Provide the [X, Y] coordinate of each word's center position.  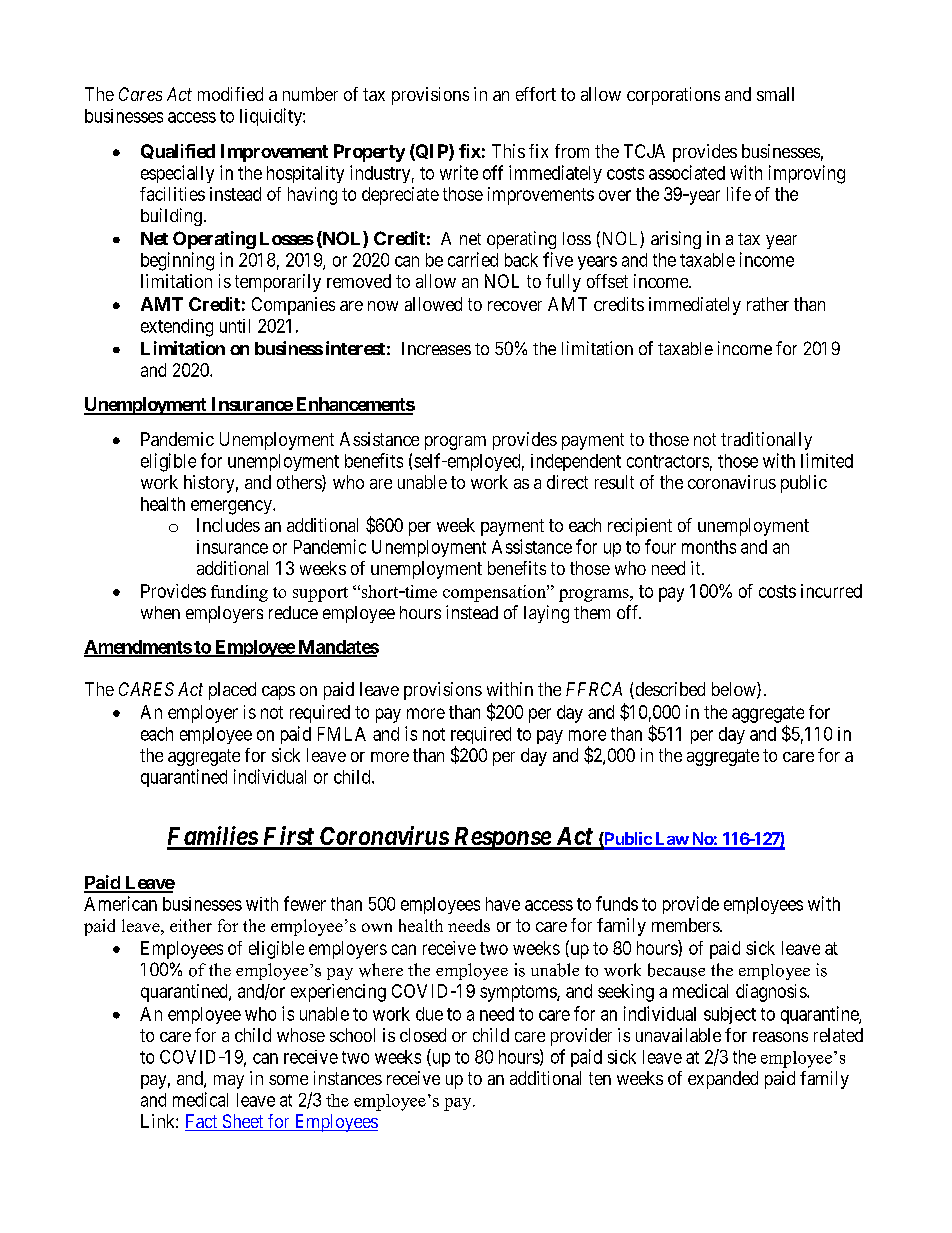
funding [239, 593]
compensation [495, 593]
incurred [831, 591]
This [508, 151]
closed [423, 1035]
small [775, 94]
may [229, 1082]
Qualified [178, 151]
